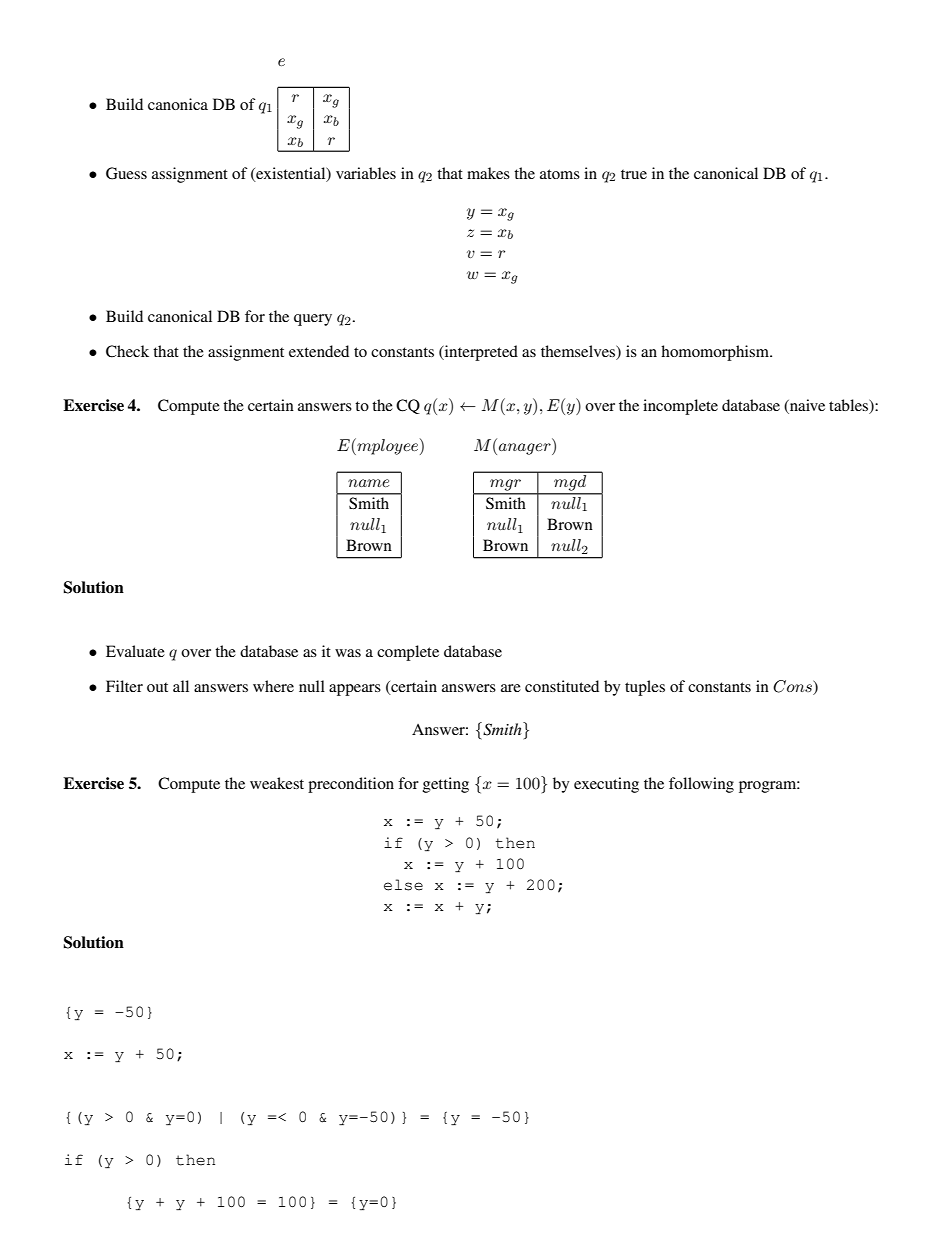 The image size is (952, 1233). What do you see at coordinates (368, 483) in the document?
I see `name` at bounding box center [368, 483].
